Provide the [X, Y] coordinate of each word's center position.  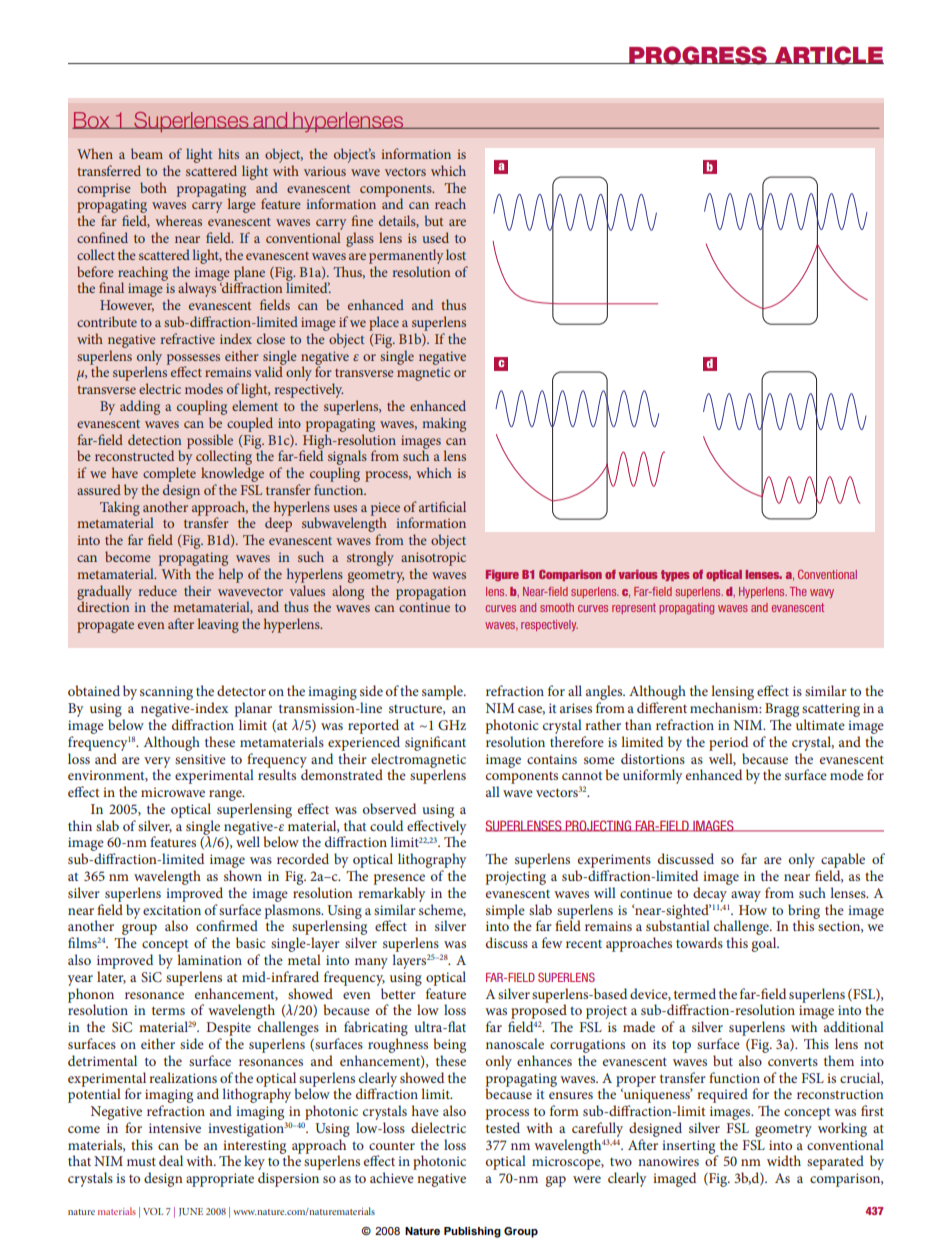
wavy [822, 593]
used [436, 237]
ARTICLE [828, 55]
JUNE [191, 1212]
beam [147, 153]
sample [443, 692]
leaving [218, 625]
